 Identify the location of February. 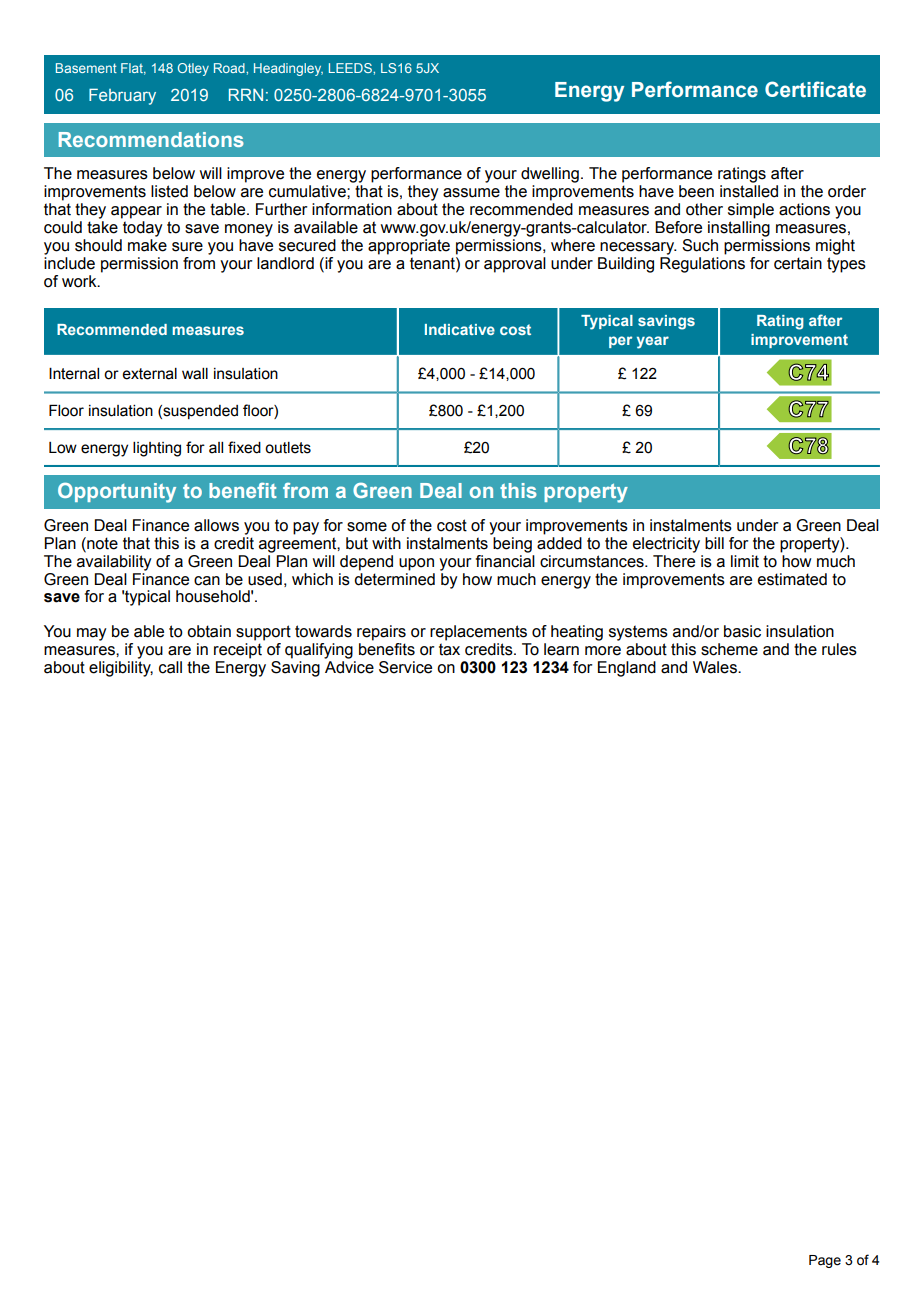
(122, 96).
